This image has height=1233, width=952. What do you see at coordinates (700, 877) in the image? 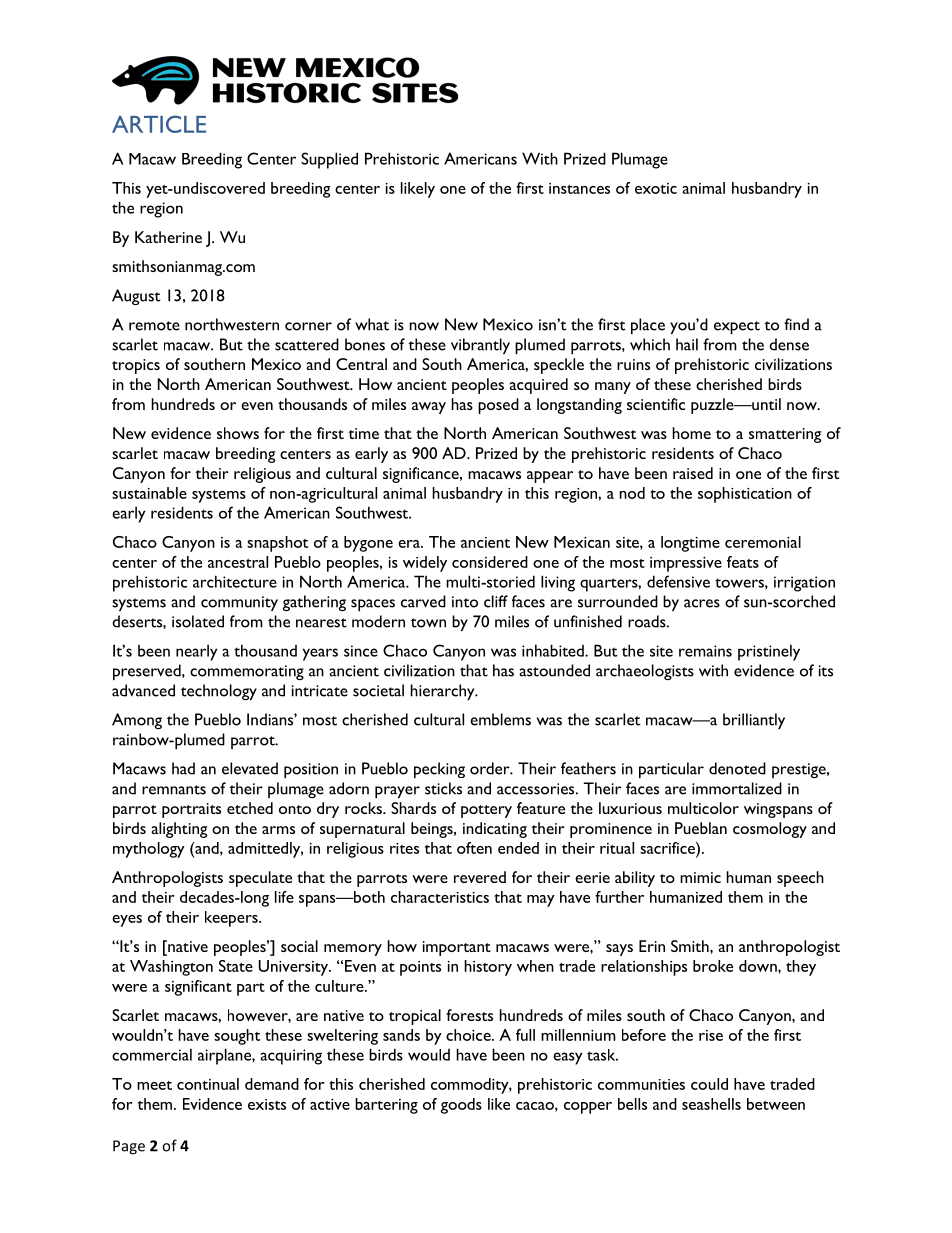
I see `mimic` at bounding box center [700, 877].
